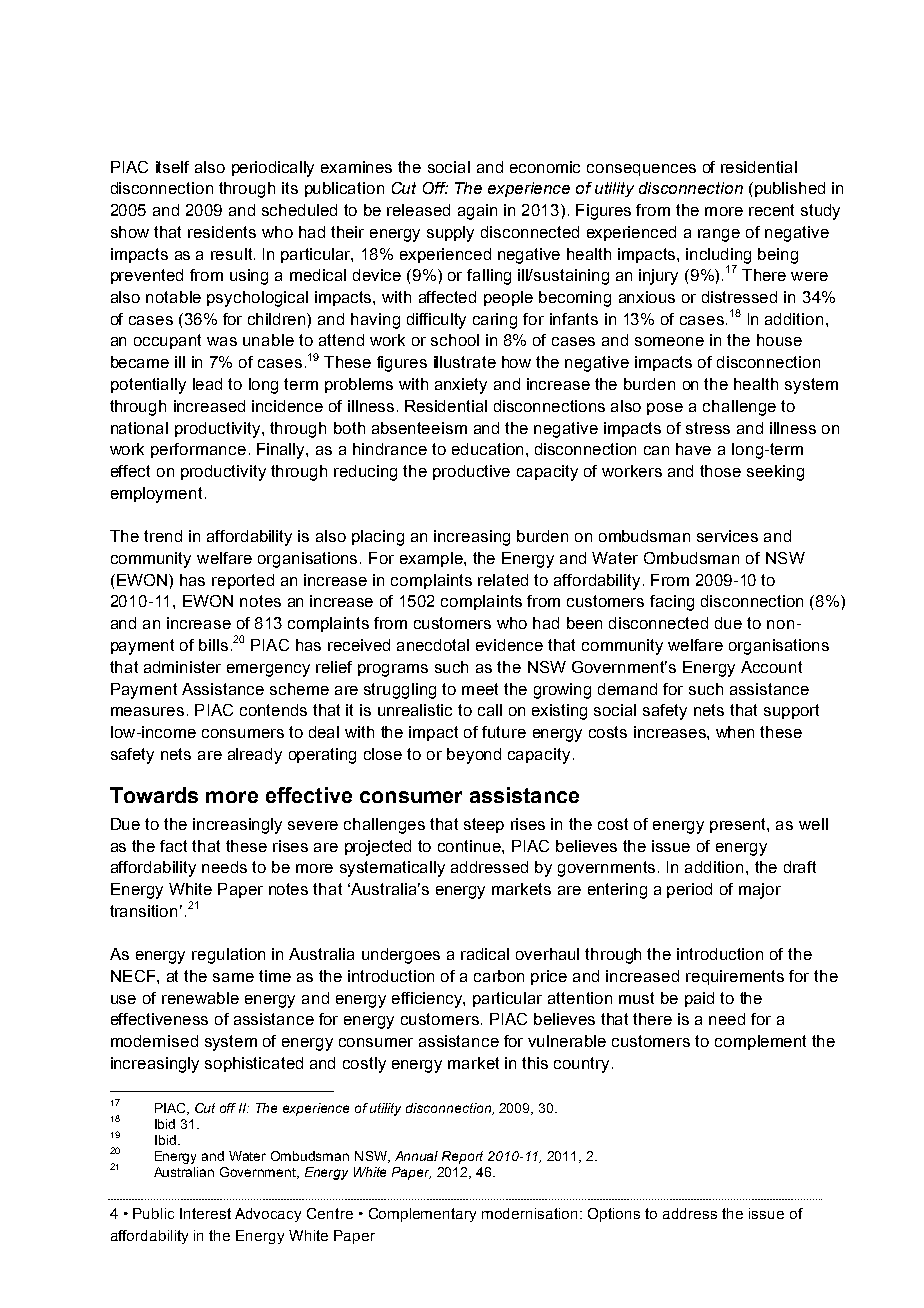 Image resolution: width=924 pixels, height=1308 pixels. What do you see at coordinates (477, 212) in the image?
I see `again` at bounding box center [477, 212].
